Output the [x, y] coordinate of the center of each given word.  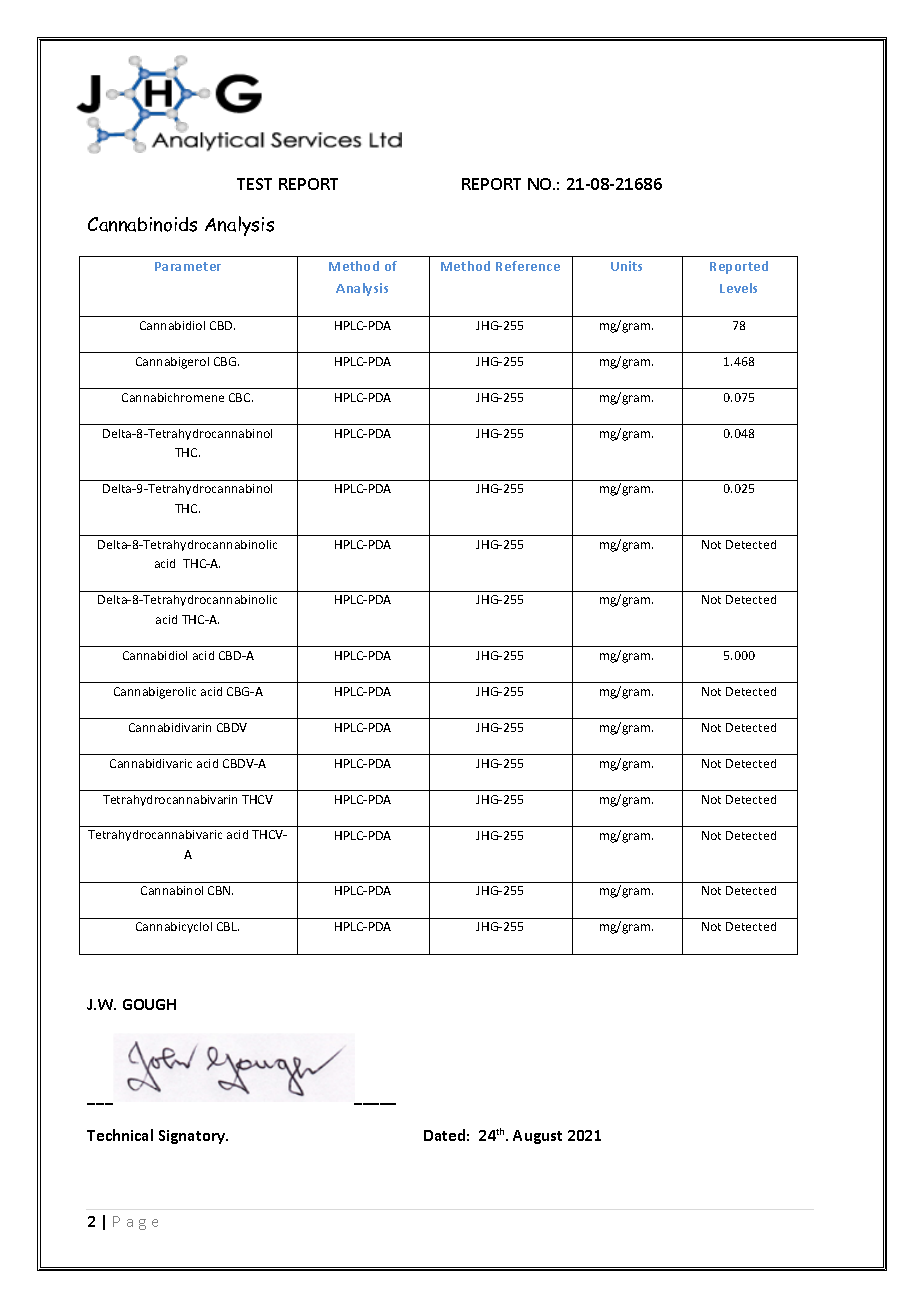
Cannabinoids [142, 224]
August [537, 1137]
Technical [120, 1135]
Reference [528, 266]
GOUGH [149, 1004]
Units [626, 266]
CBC [241, 397]
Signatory [193, 1137]
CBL [228, 926]
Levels [738, 288]
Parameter [188, 266]
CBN [220, 890]
